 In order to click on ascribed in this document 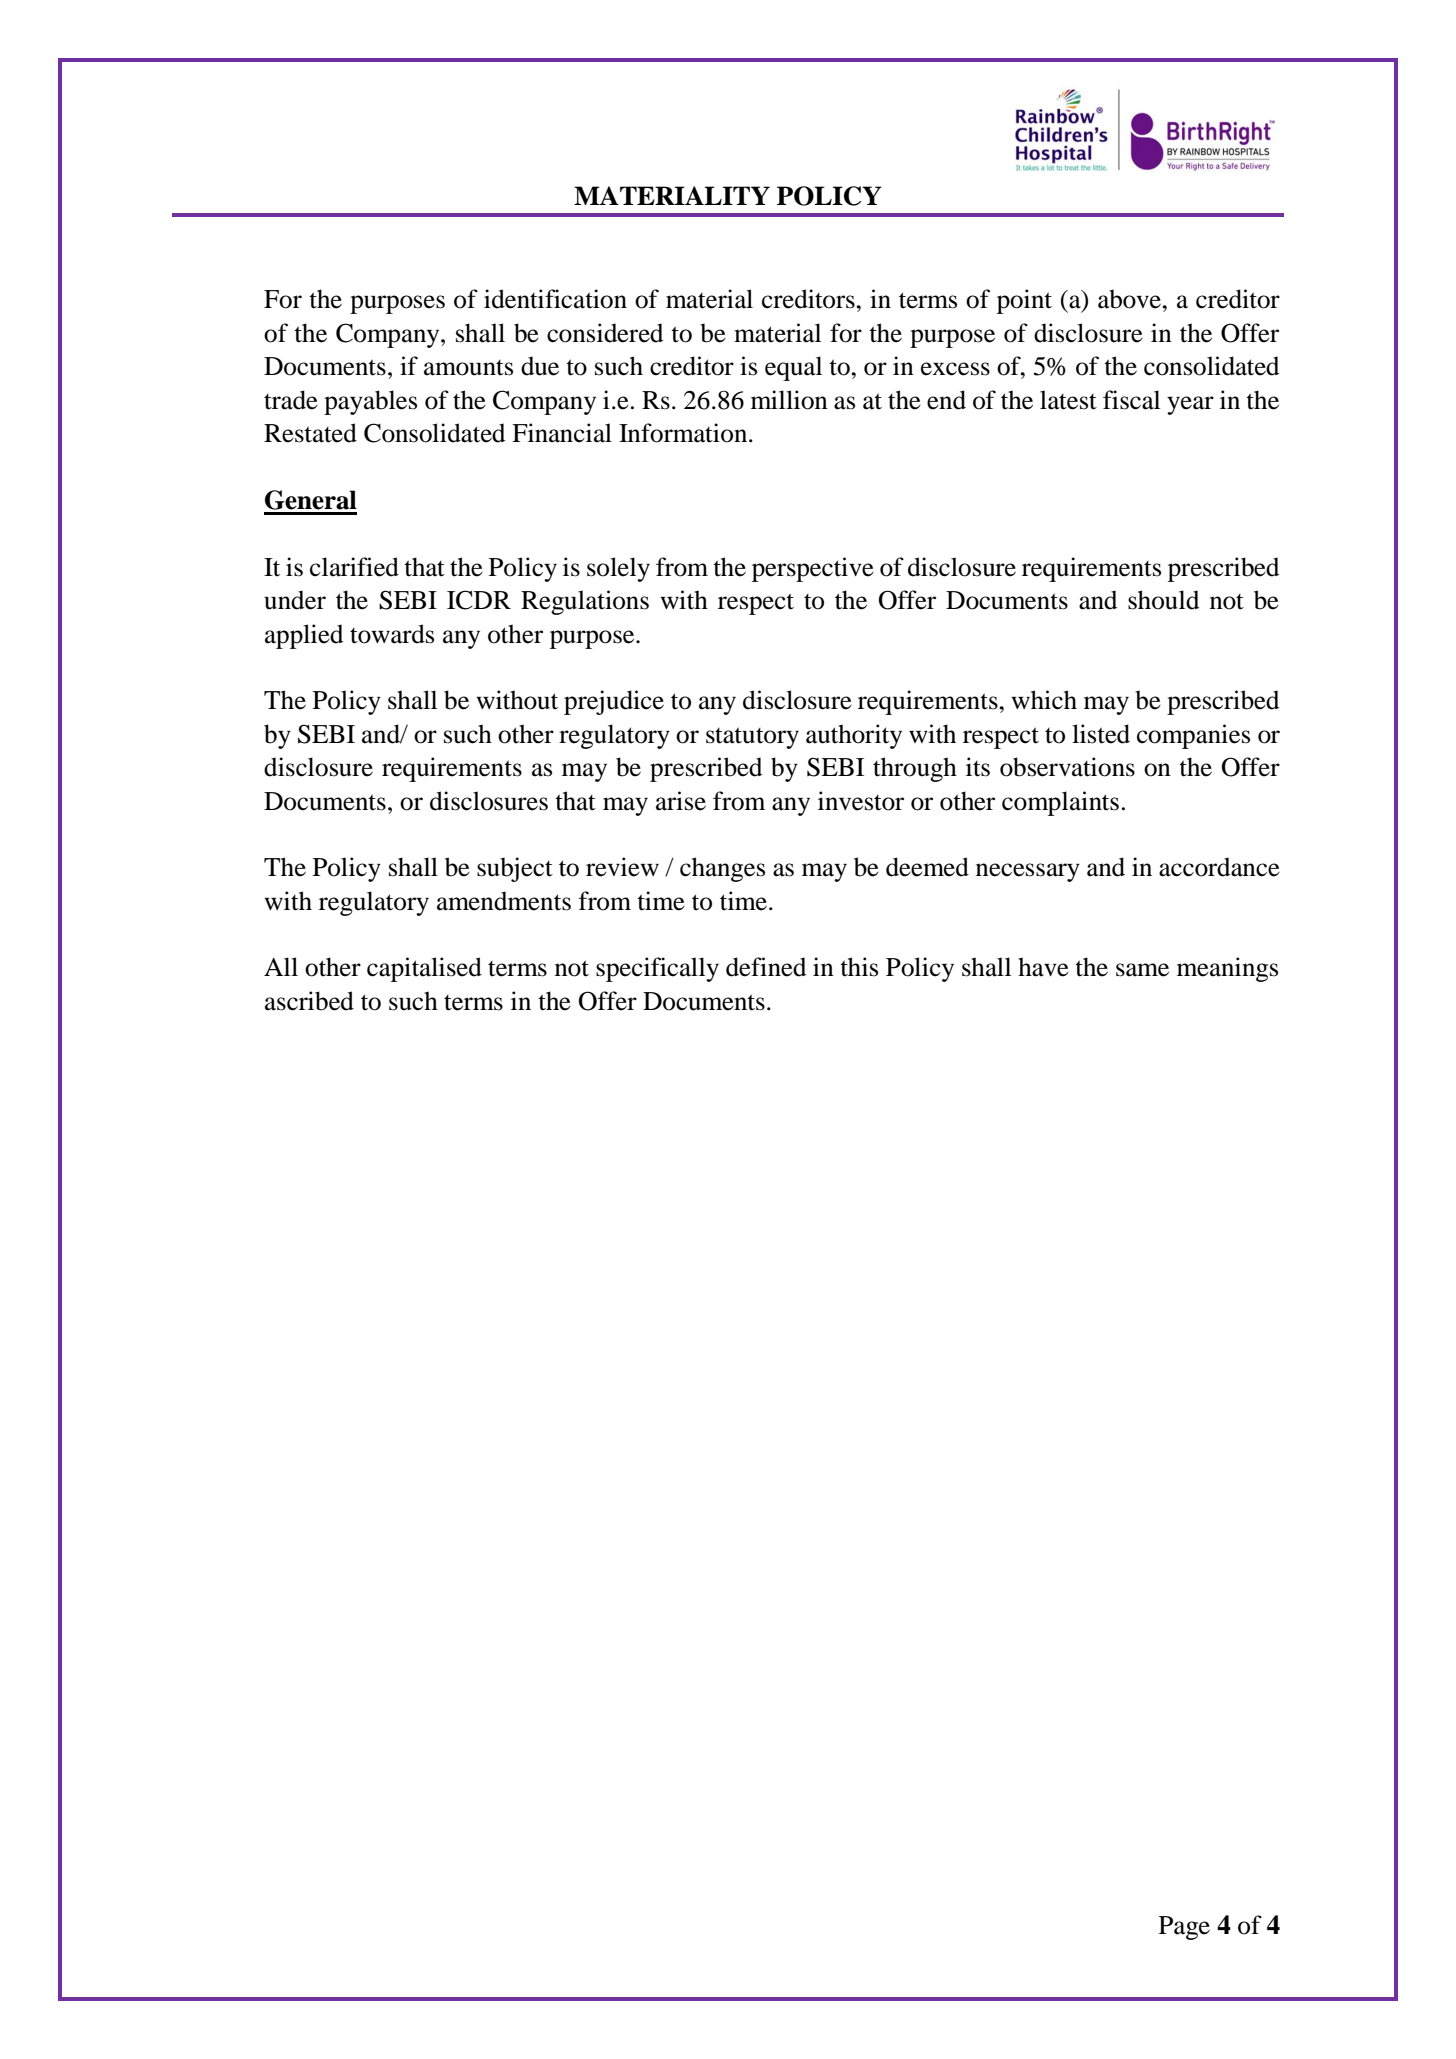, I will do `click(309, 1001)`.
